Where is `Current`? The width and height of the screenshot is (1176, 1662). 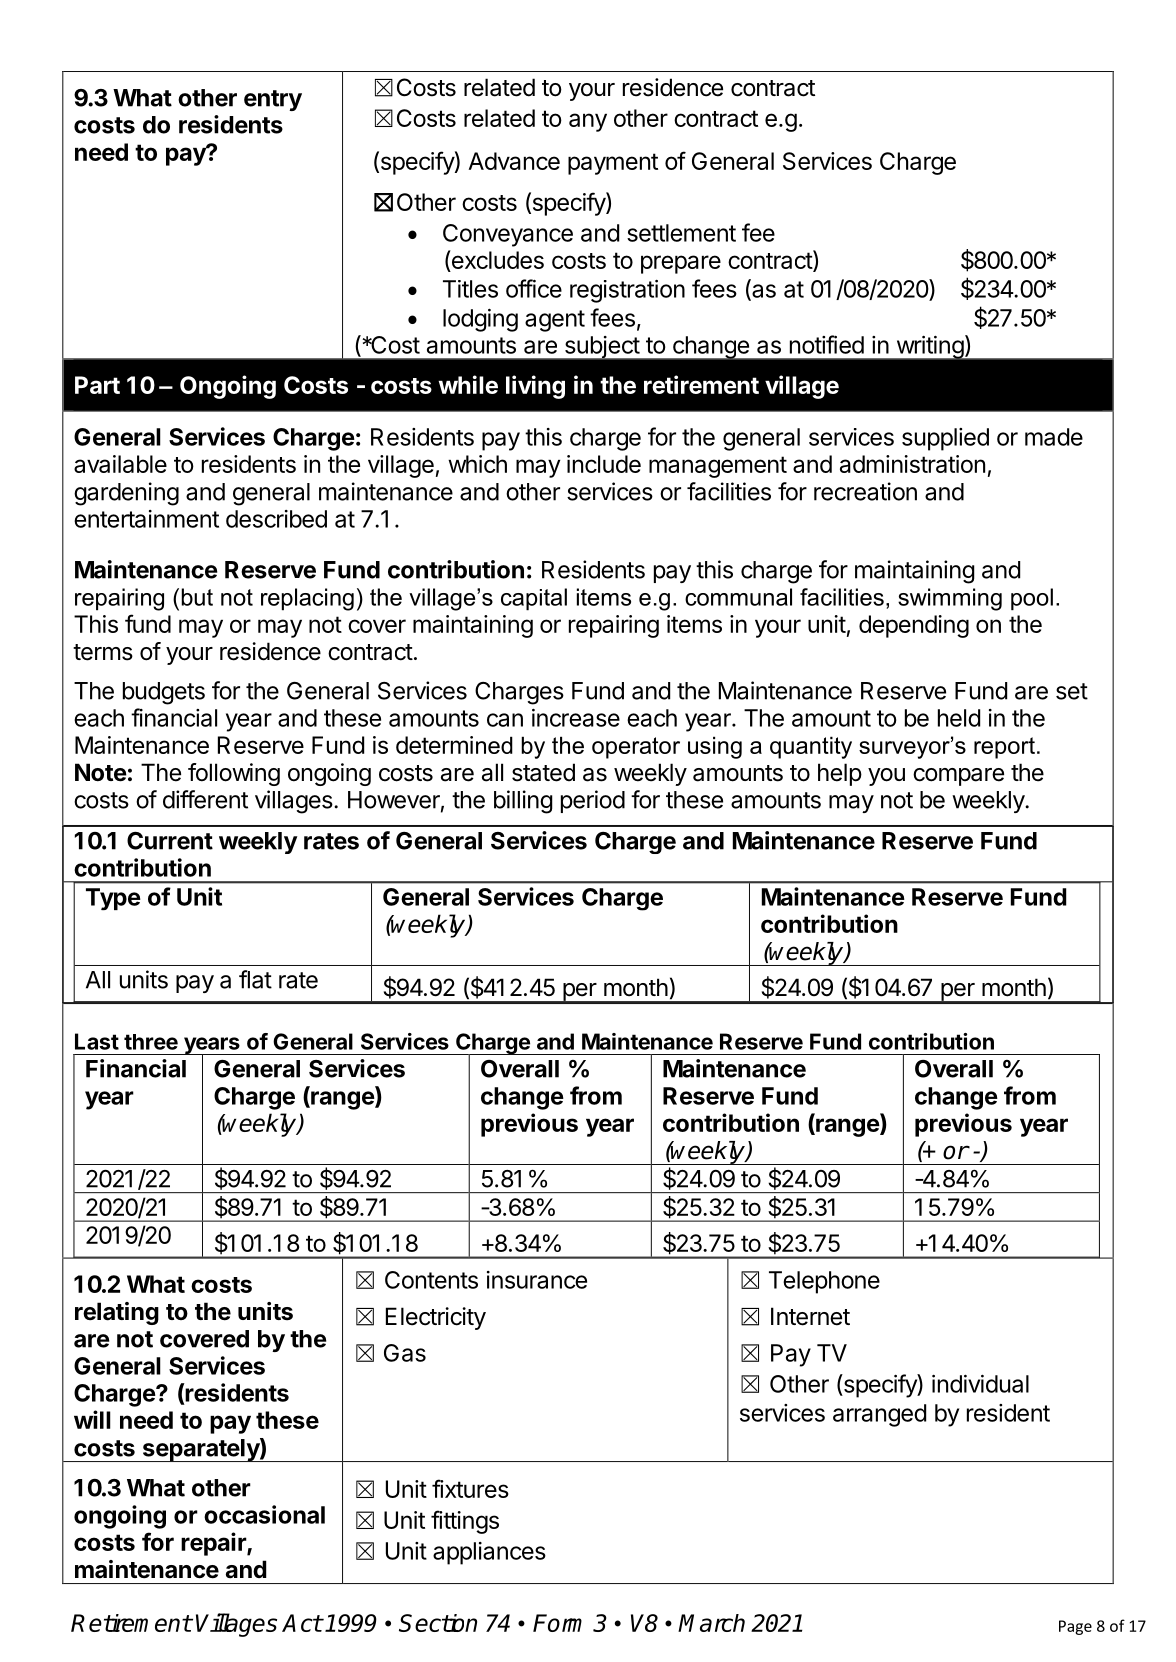
Current is located at coordinates (170, 841).
